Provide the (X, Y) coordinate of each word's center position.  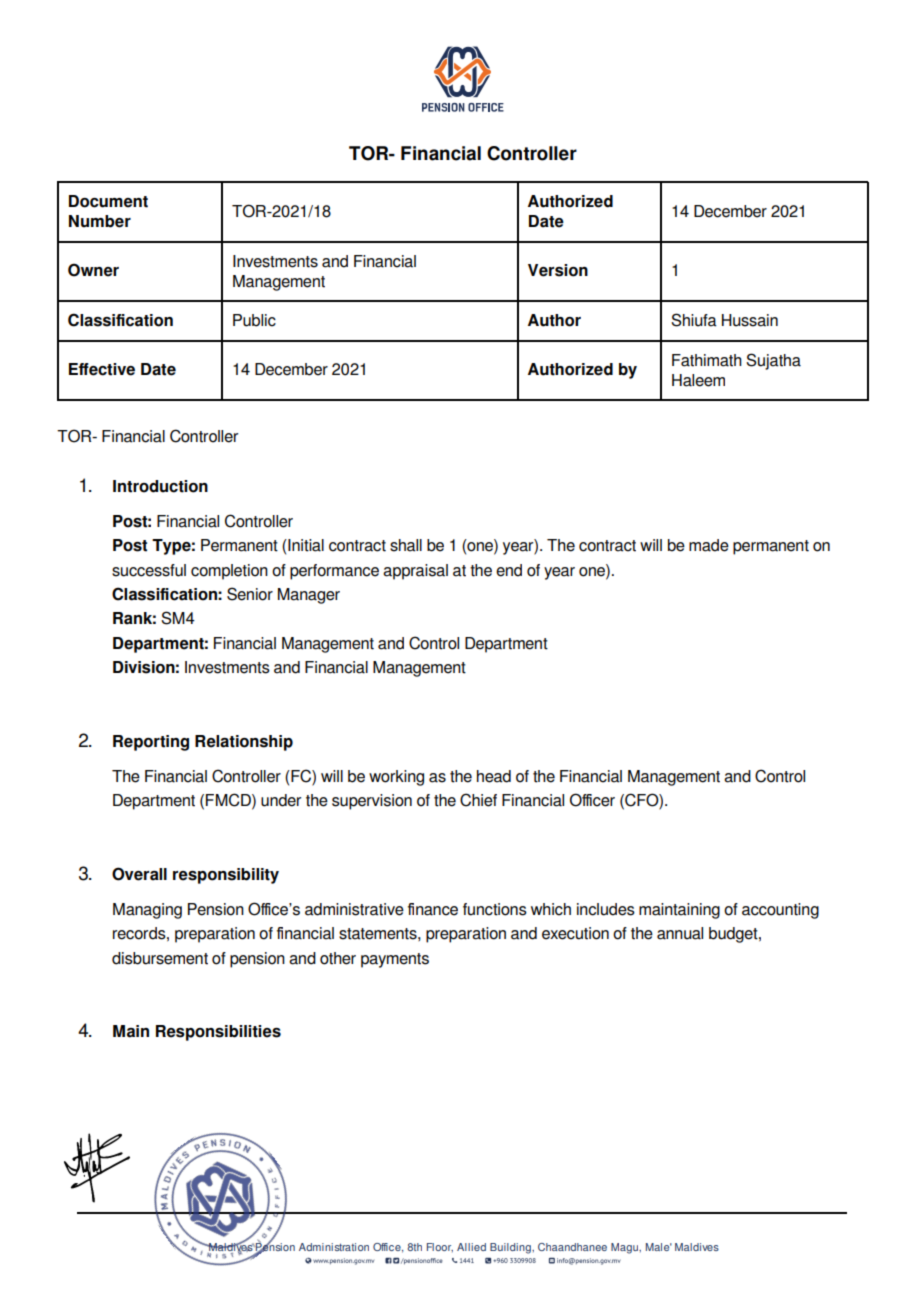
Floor (440, 1247)
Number (100, 221)
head (494, 776)
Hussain (750, 320)
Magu (625, 1248)
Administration (334, 1247)
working (396, 778)
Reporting (151, 743)
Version (558, 270)
